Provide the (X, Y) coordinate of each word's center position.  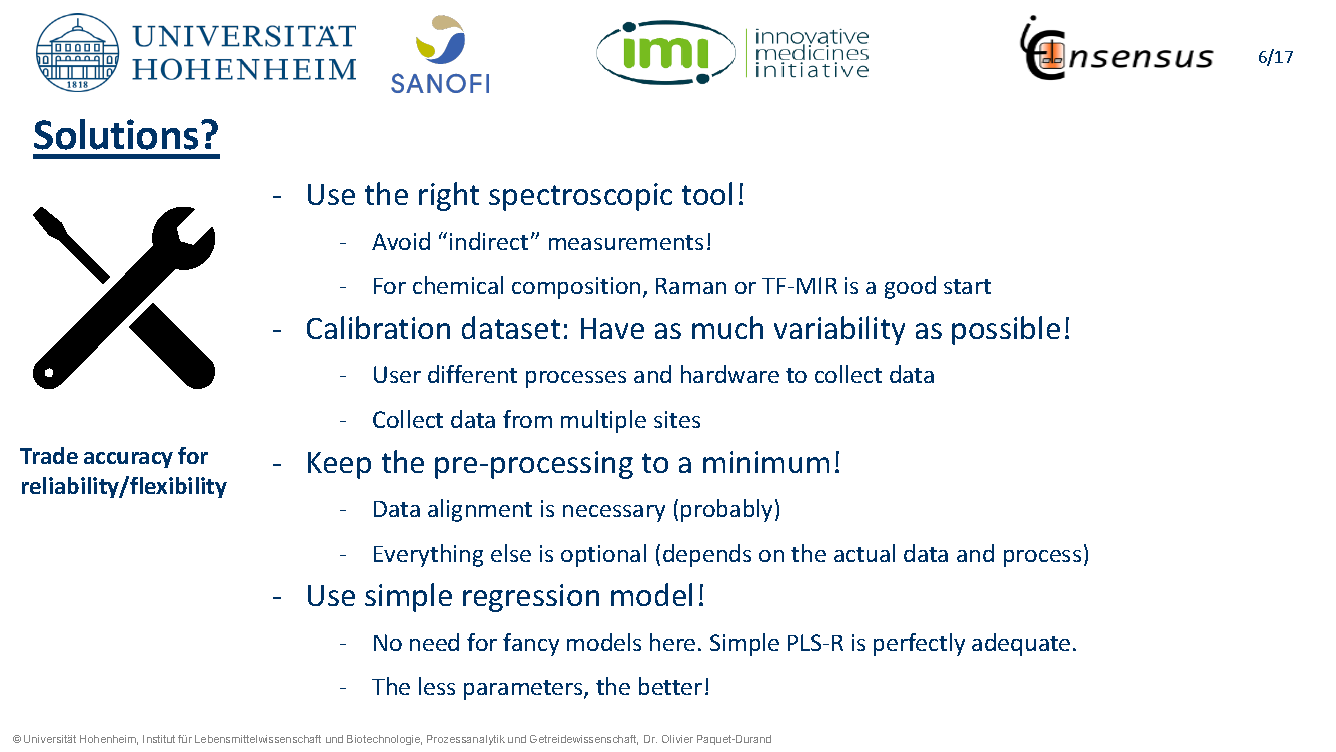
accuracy (128, 460)
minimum (766, 462)
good (910, 287)
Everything (428, 555)
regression (531, 598)
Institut (159, 739)
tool (707, 193)
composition (576, 288)
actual (864, 553)
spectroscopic (580, 197)
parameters (524, 690)
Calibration (378, 327)
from (527, 419)
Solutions (116, 134)
